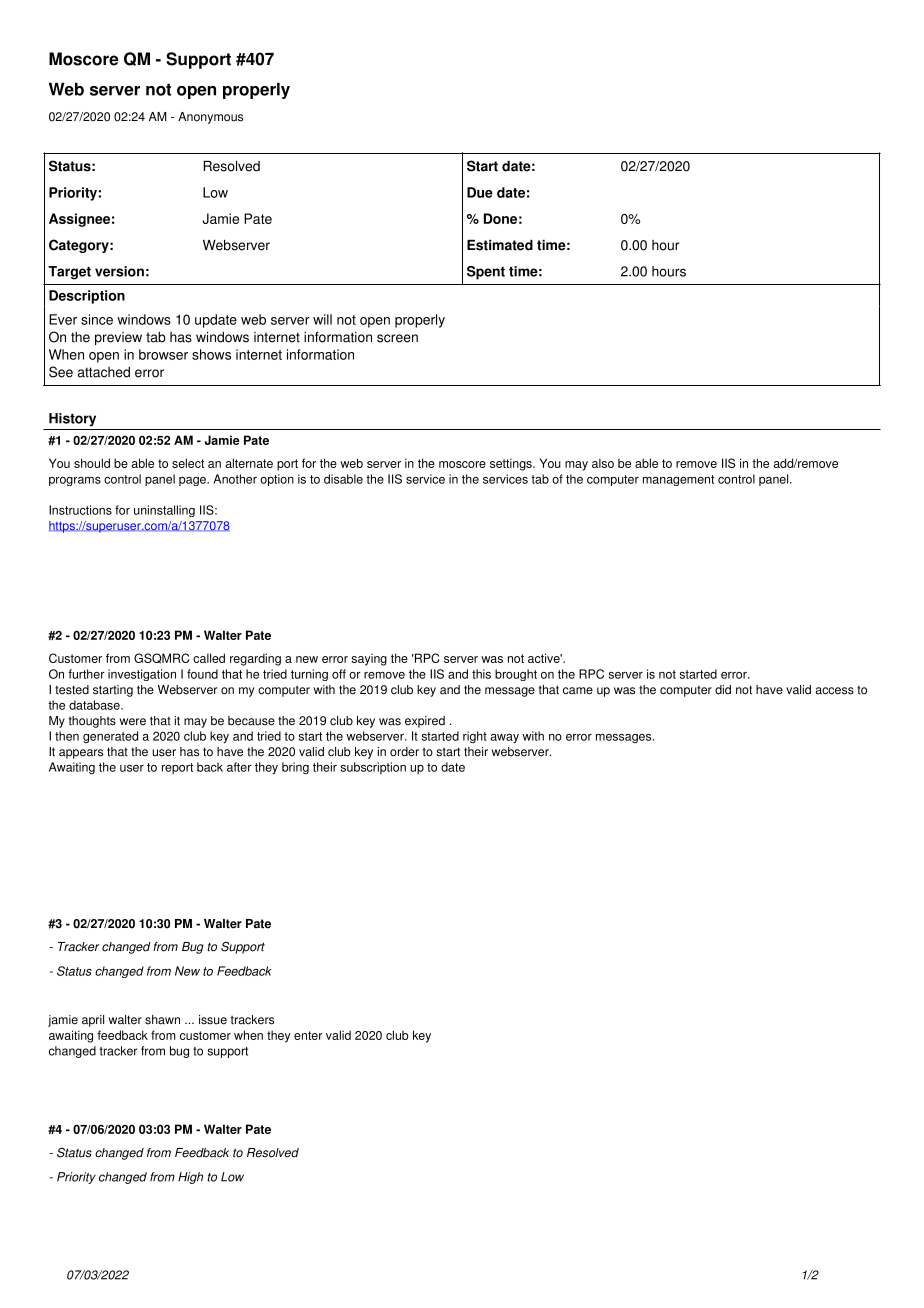 This page has height=1308, width=924. Describe the element at coordinates (142, 675) in the page. I see `investigation` at that location.
